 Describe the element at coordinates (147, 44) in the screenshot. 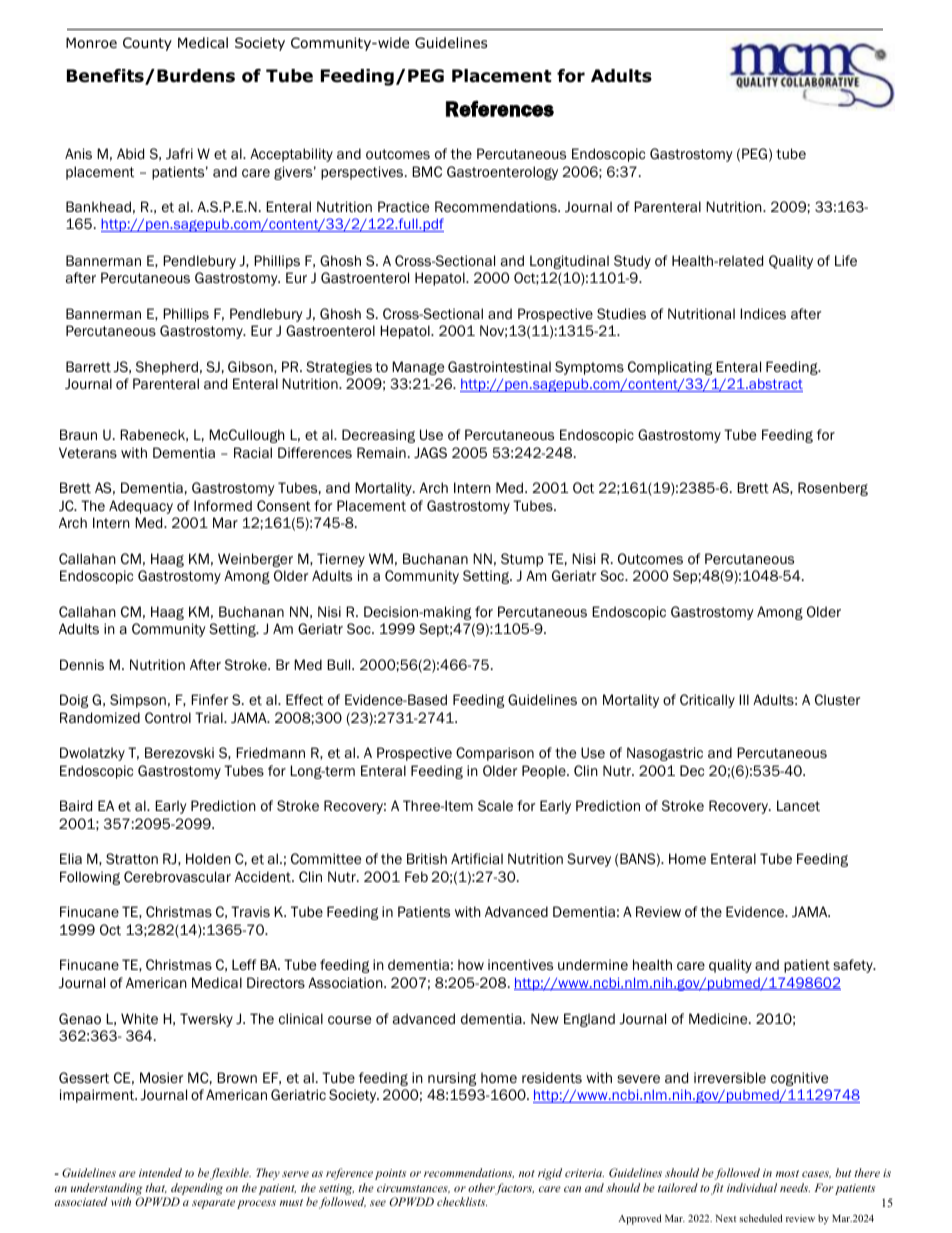

I see `County` at that location.
